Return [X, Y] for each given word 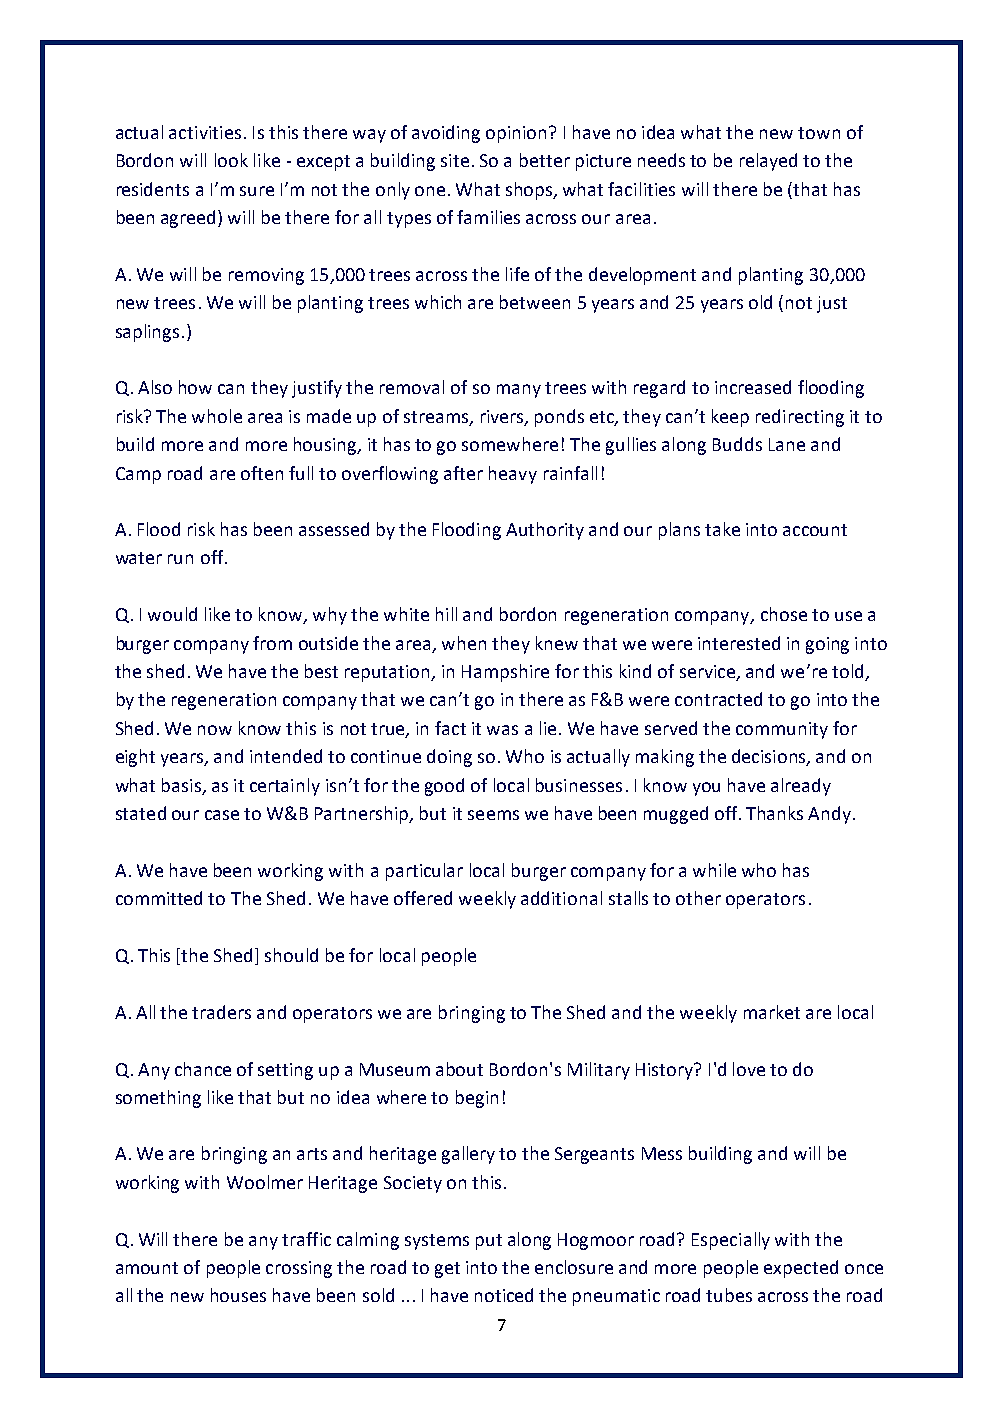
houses [238, 1295]
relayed [768, 162]
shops [530, 191]
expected [801, 1269]
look [231, 160]
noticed [504, 1295]
